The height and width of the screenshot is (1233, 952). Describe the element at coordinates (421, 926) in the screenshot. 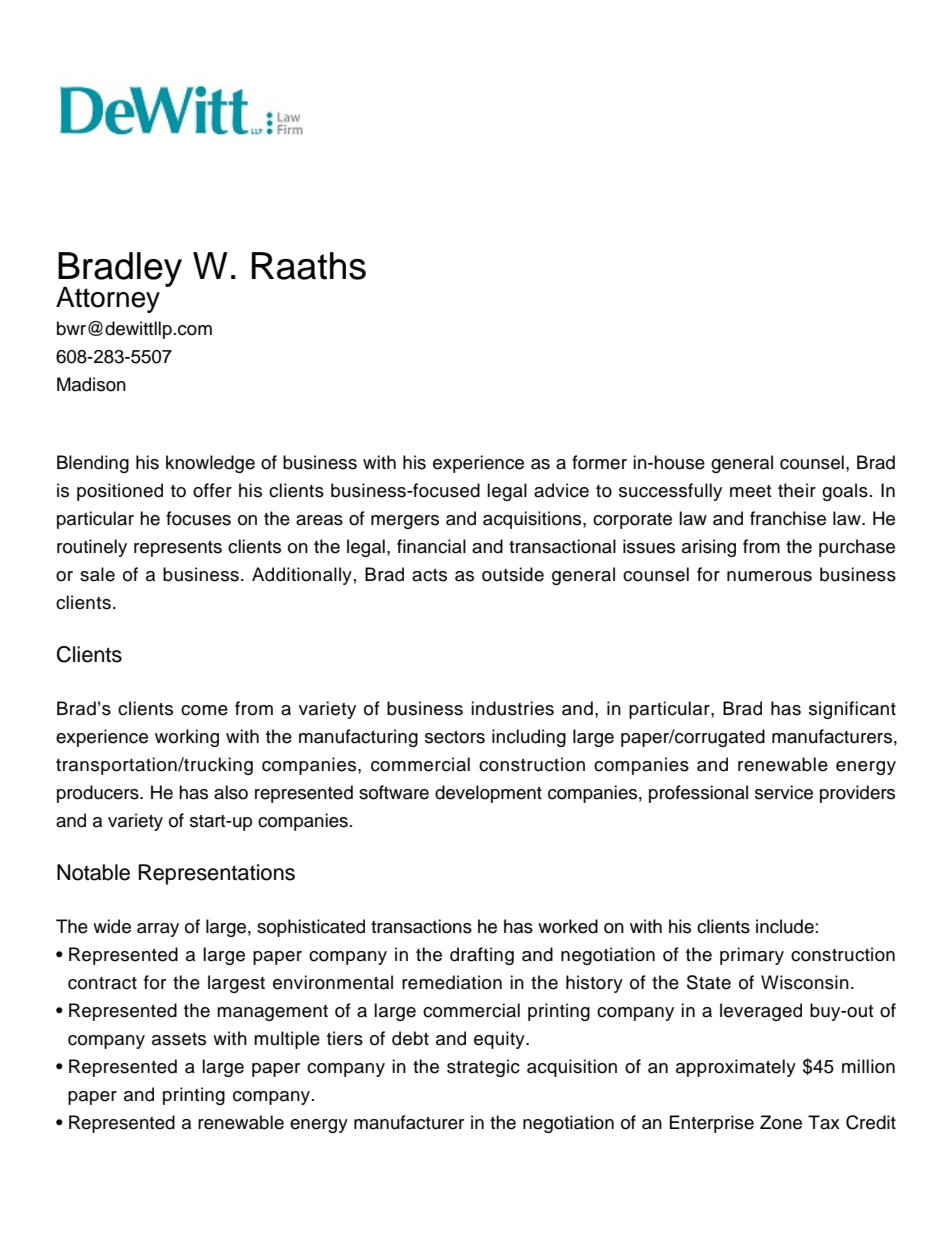

I see `transactions` at that location.
